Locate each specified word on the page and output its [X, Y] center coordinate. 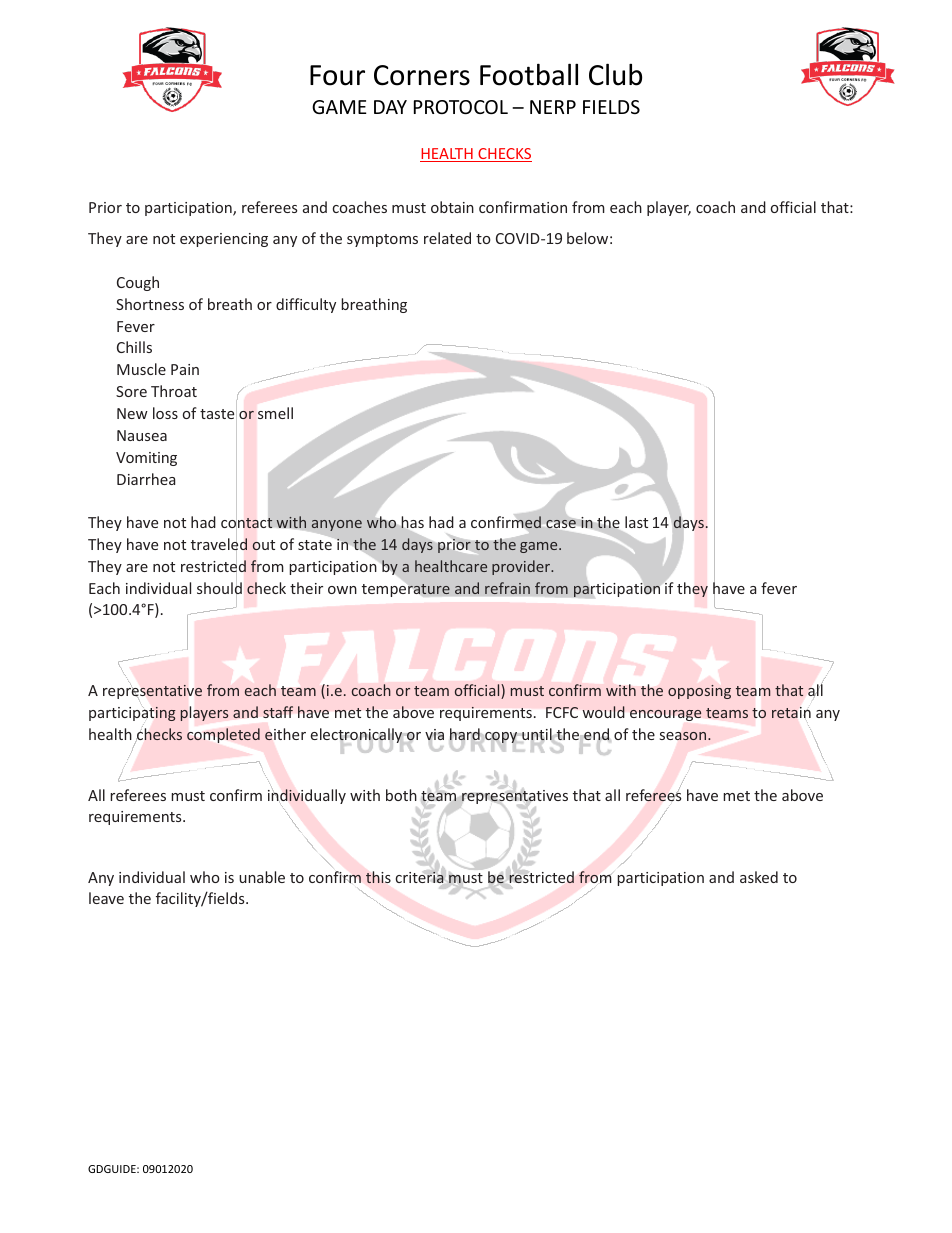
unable [262, 877]
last [636, 522]
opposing [699, 692]
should [219, 588]
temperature [406, 590]
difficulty [306, 305]
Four [337, 75]
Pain [185, 369]
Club [615, 74]
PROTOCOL [461, 107]
